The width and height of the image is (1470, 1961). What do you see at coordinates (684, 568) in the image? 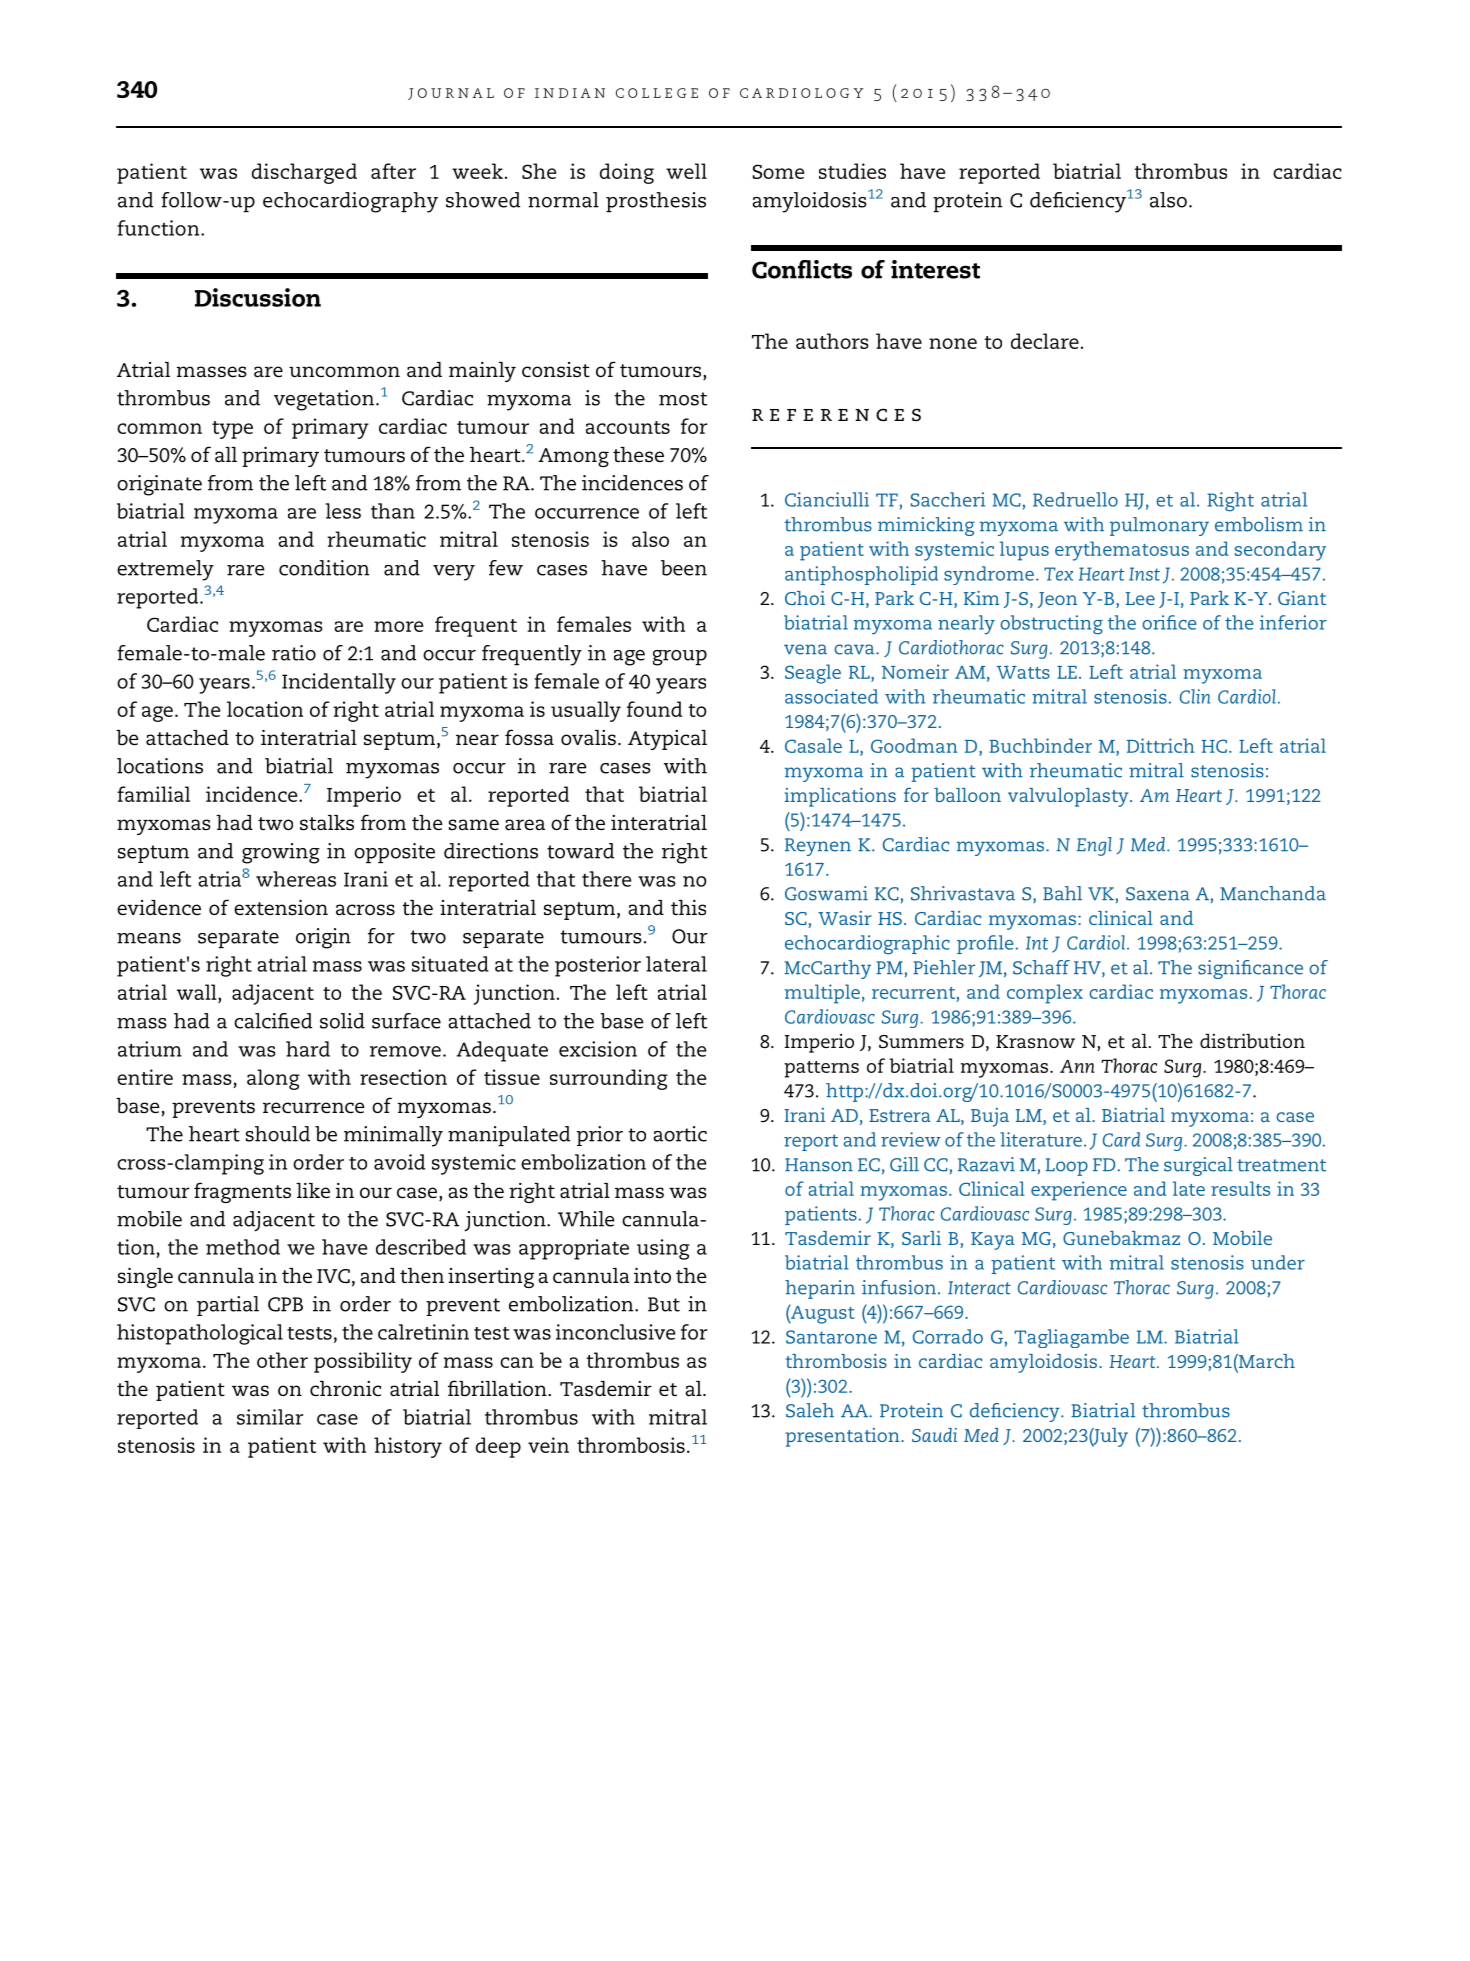
I see `been` at bounding box center [684, 568].
